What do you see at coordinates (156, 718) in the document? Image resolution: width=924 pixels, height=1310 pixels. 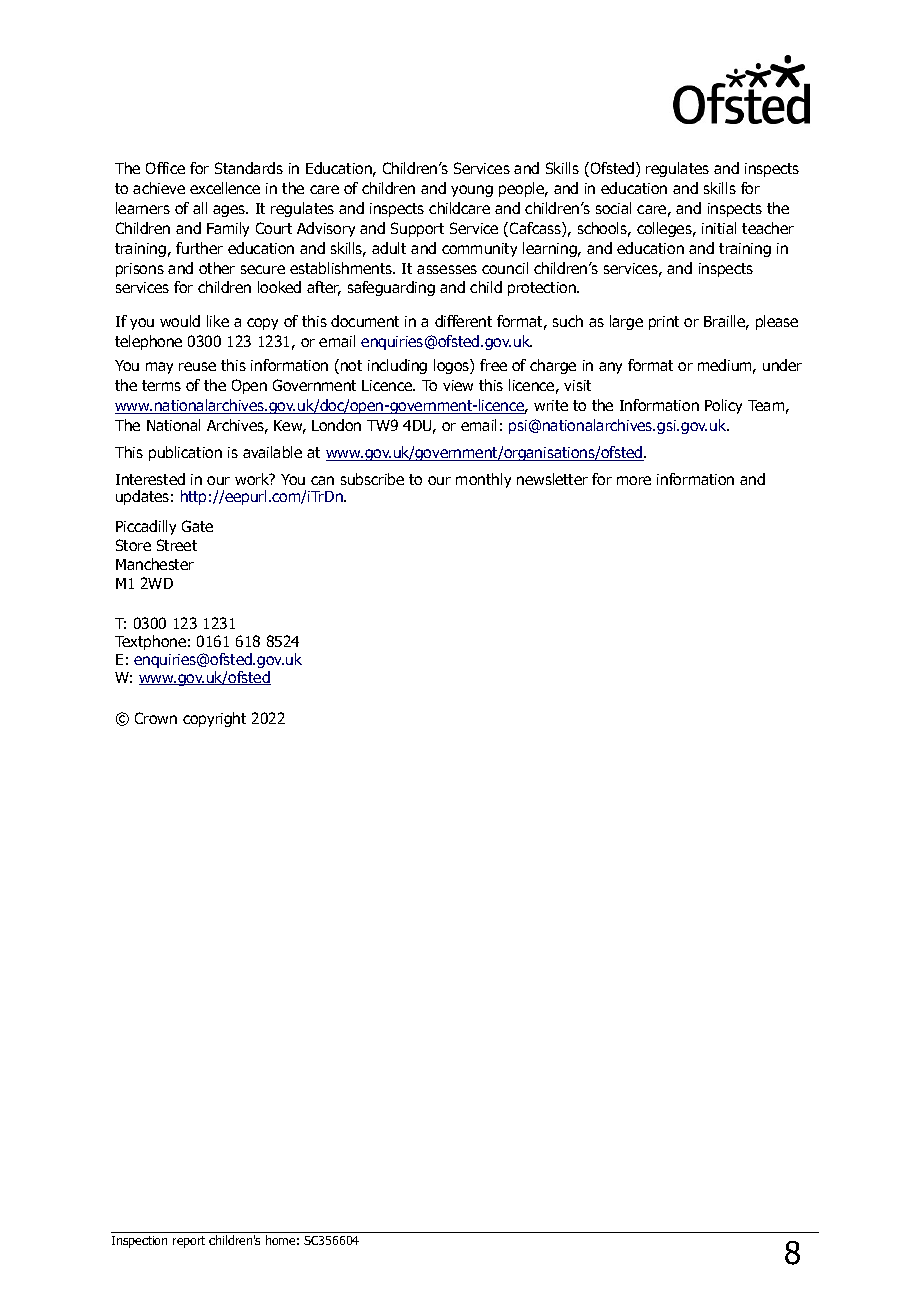 I see `Crown` at bounding box center [156, 718].
